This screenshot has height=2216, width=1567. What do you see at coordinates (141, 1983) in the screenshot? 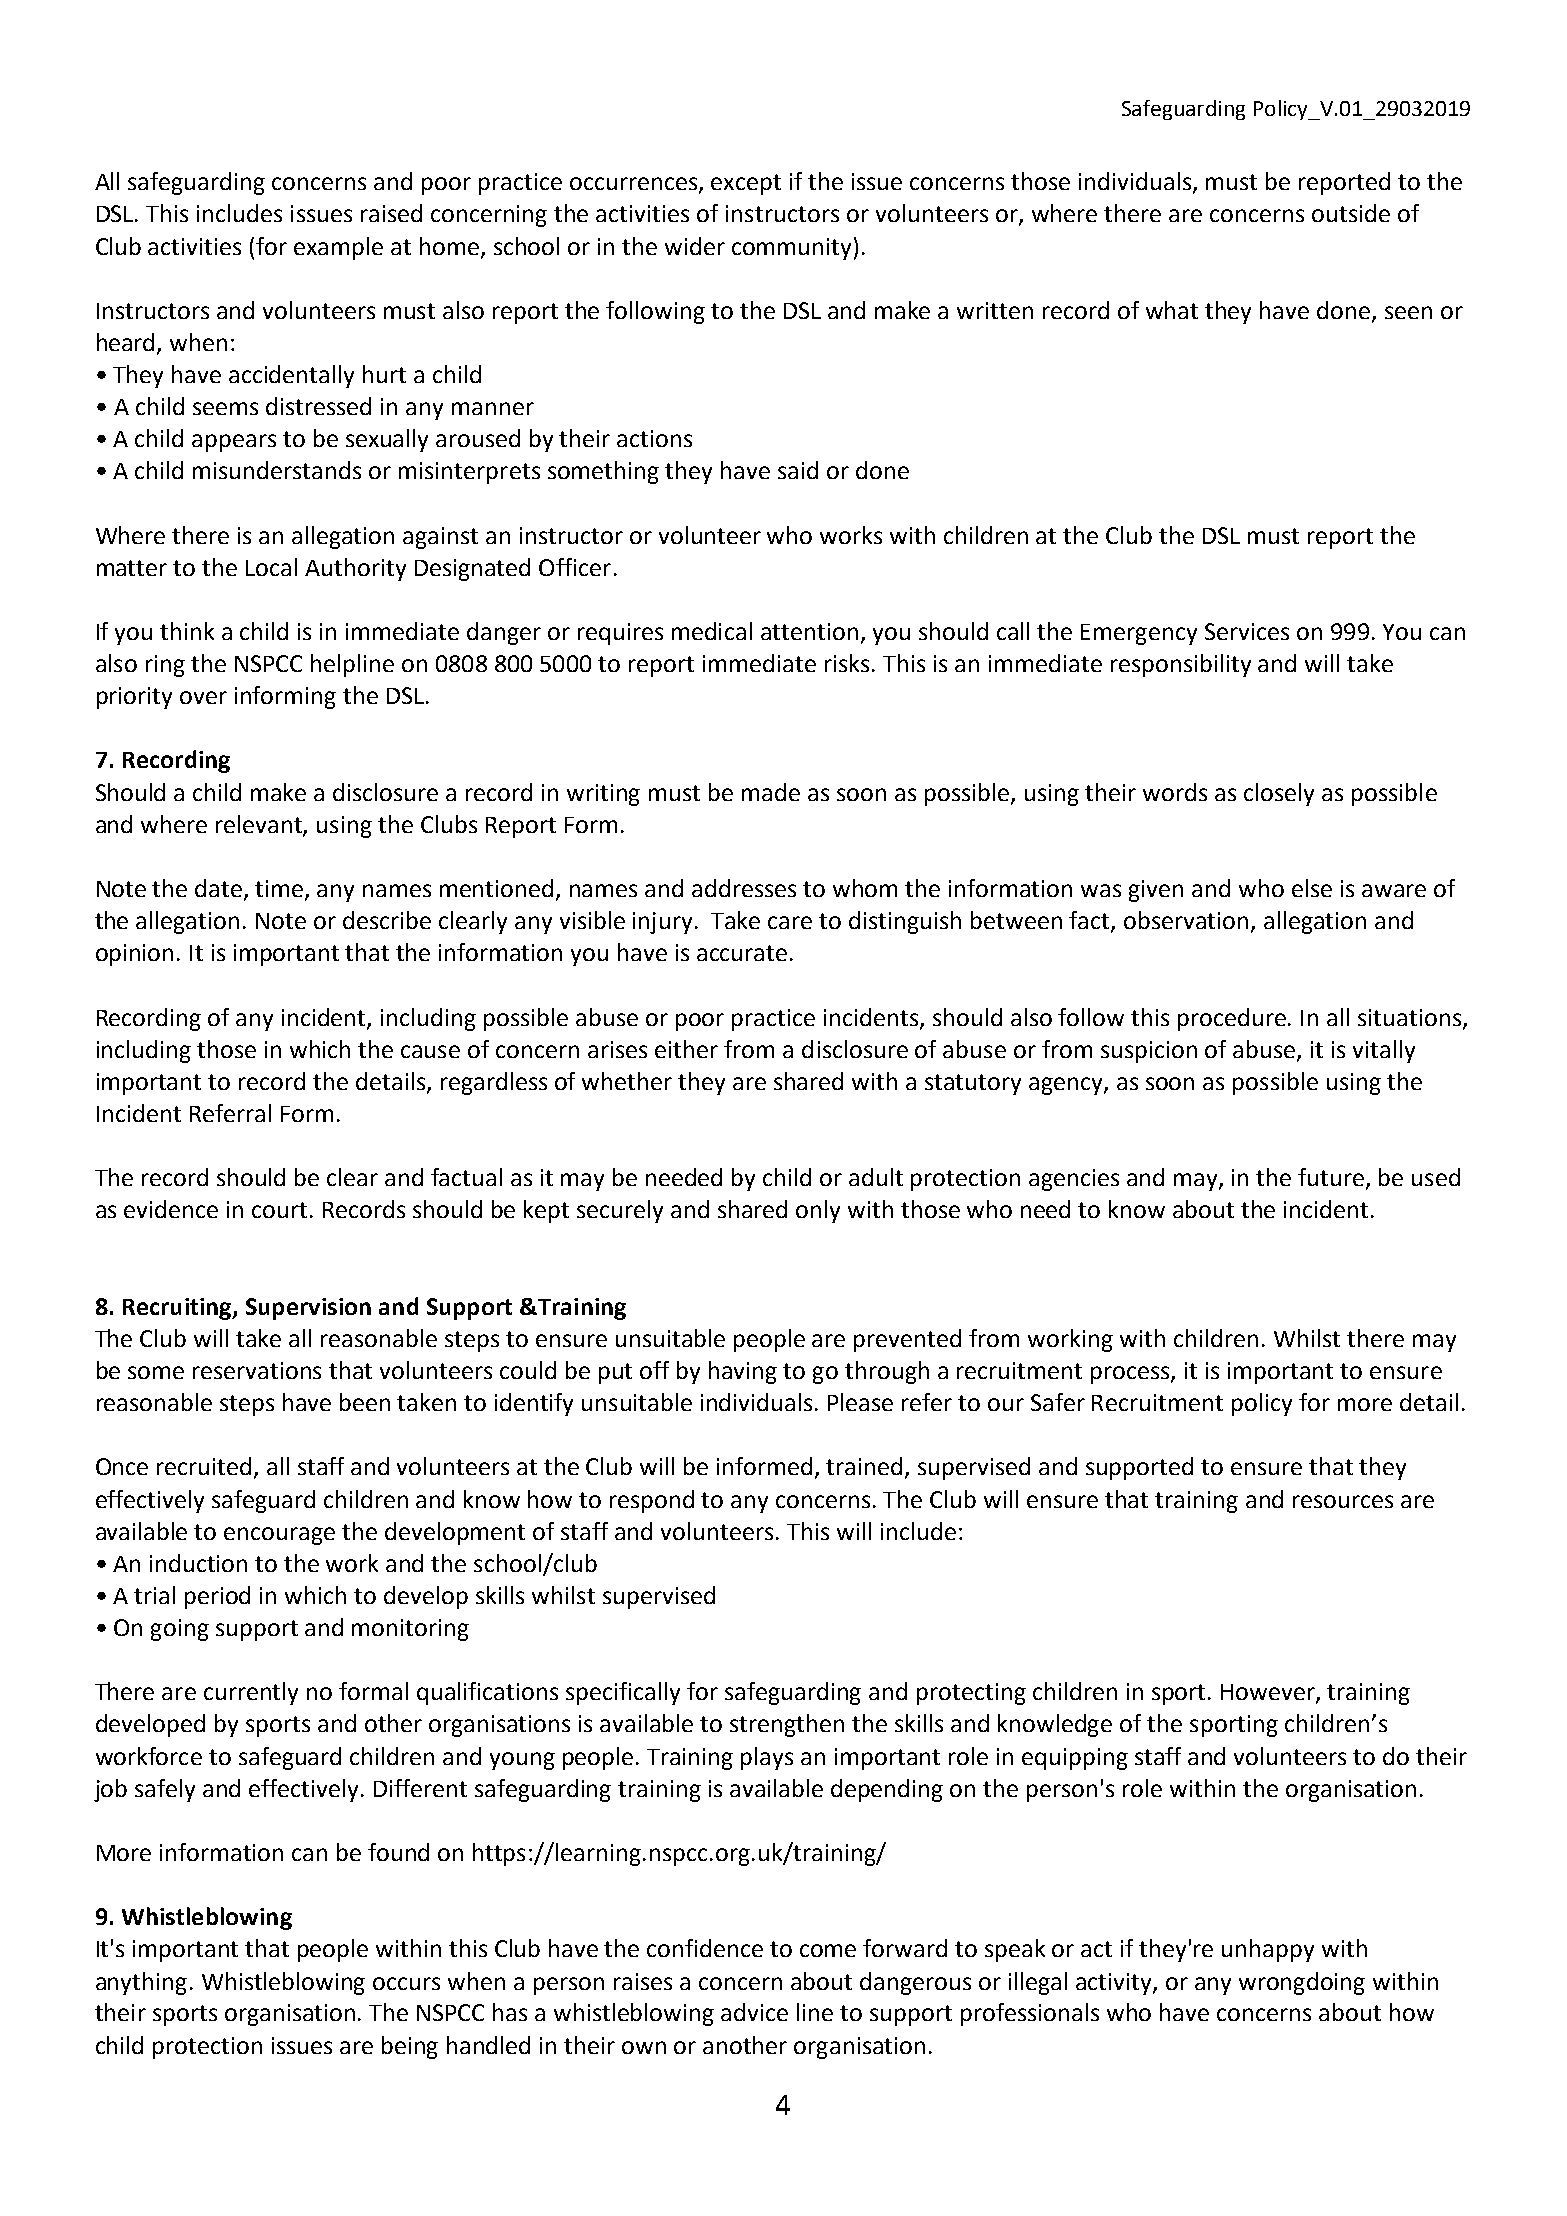
I see `anything` at bounding box center [141, 1983].
